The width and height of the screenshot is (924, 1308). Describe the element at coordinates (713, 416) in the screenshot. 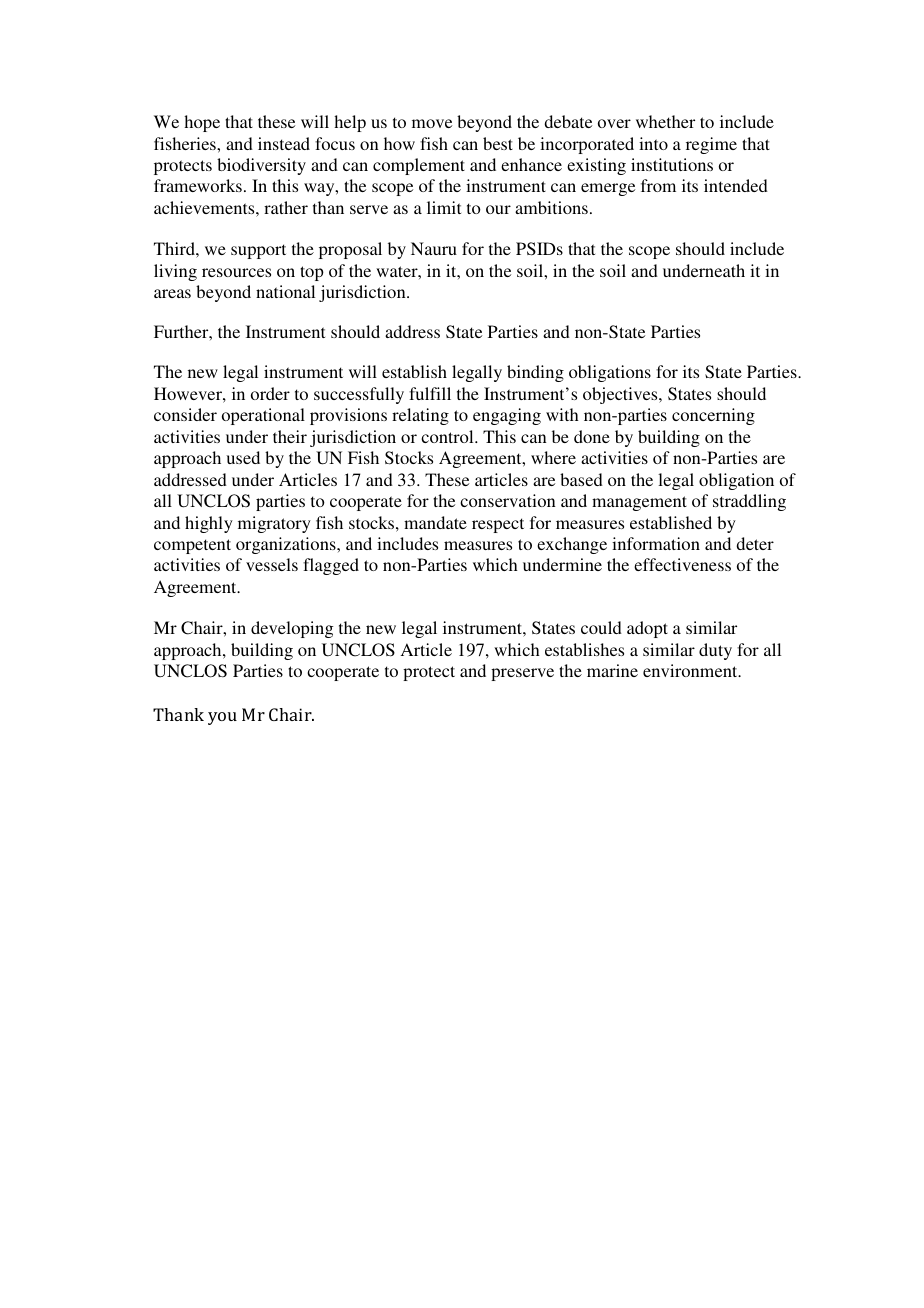

I see `concerning` at that location.
